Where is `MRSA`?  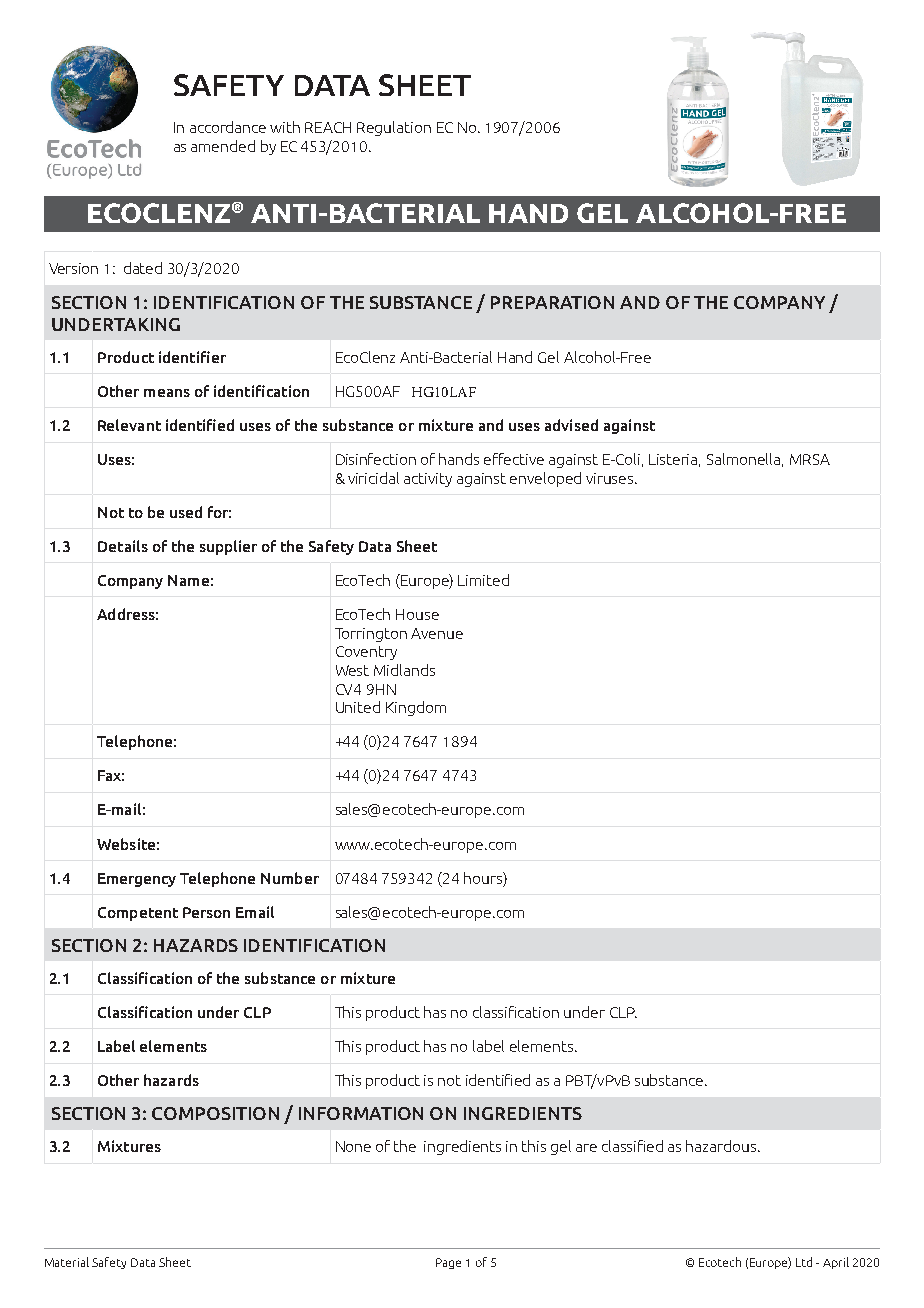
MRSA is located at coordinates (810, 459).
